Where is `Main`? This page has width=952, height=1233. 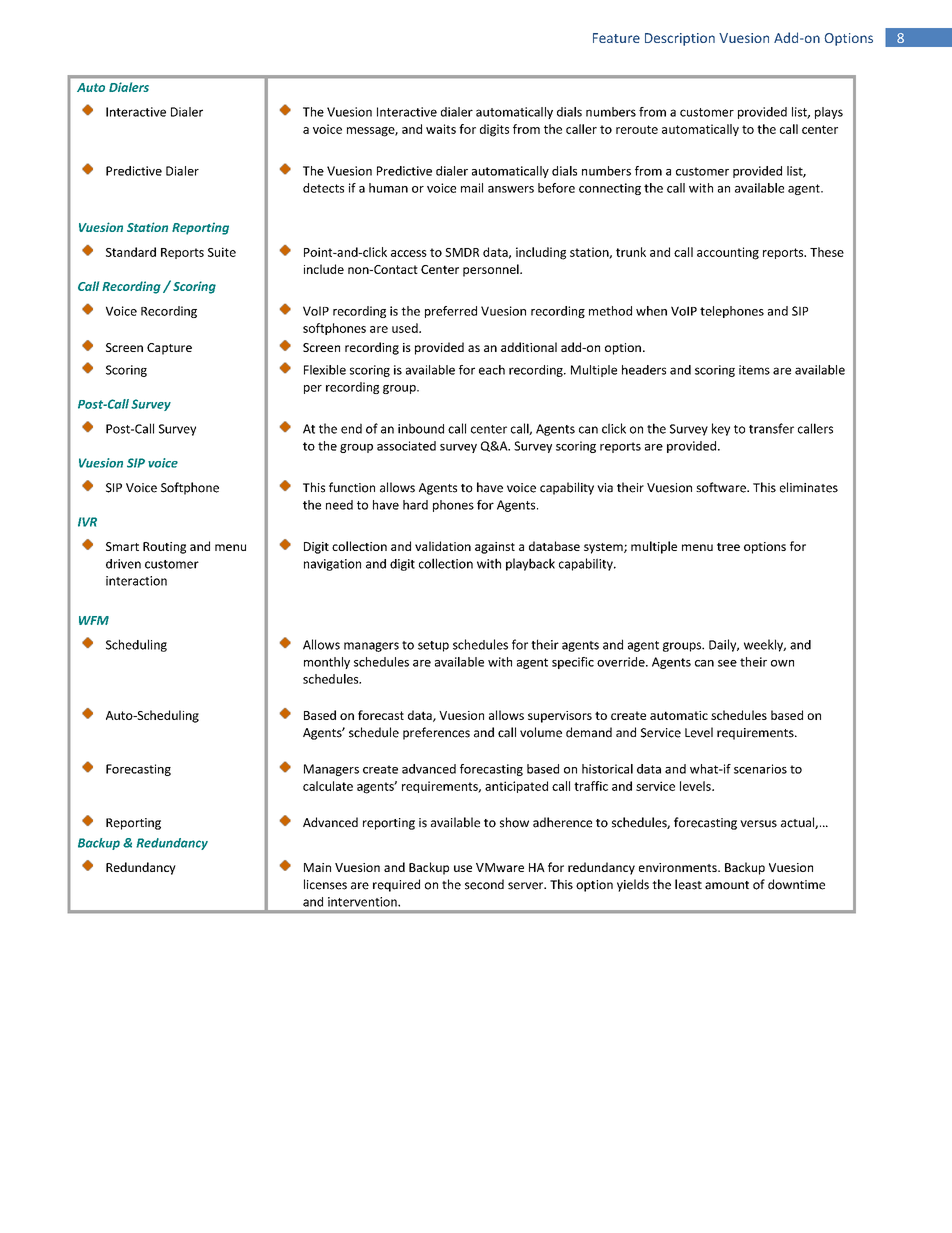 Main is located at coordinates (317, 867).
